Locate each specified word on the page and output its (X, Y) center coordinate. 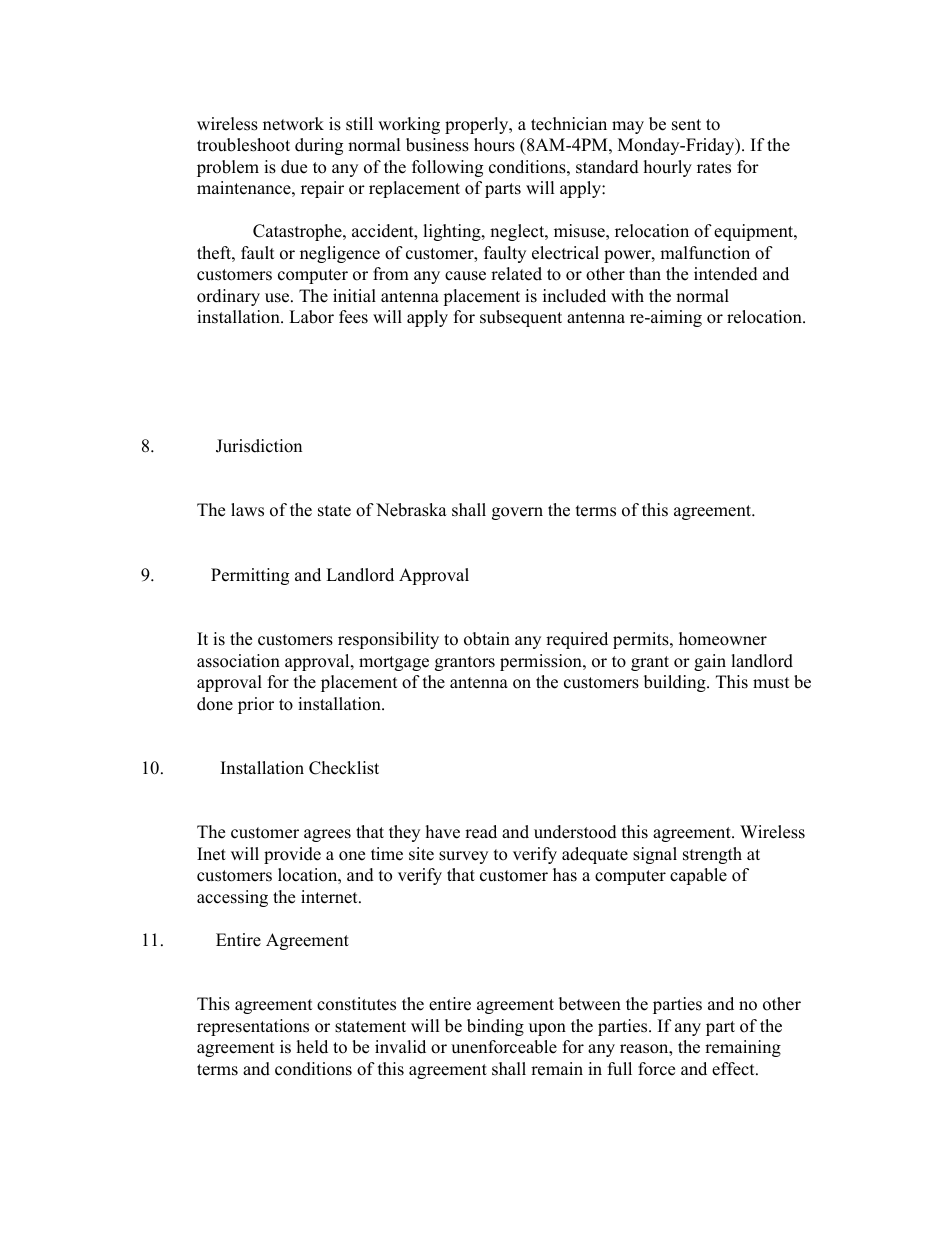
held (312, 1047)
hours (494, 145)
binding (495, 1027)
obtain (487, 639)
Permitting (250, 576)
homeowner (723, 639)
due (294, 167)
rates (714, 168)
